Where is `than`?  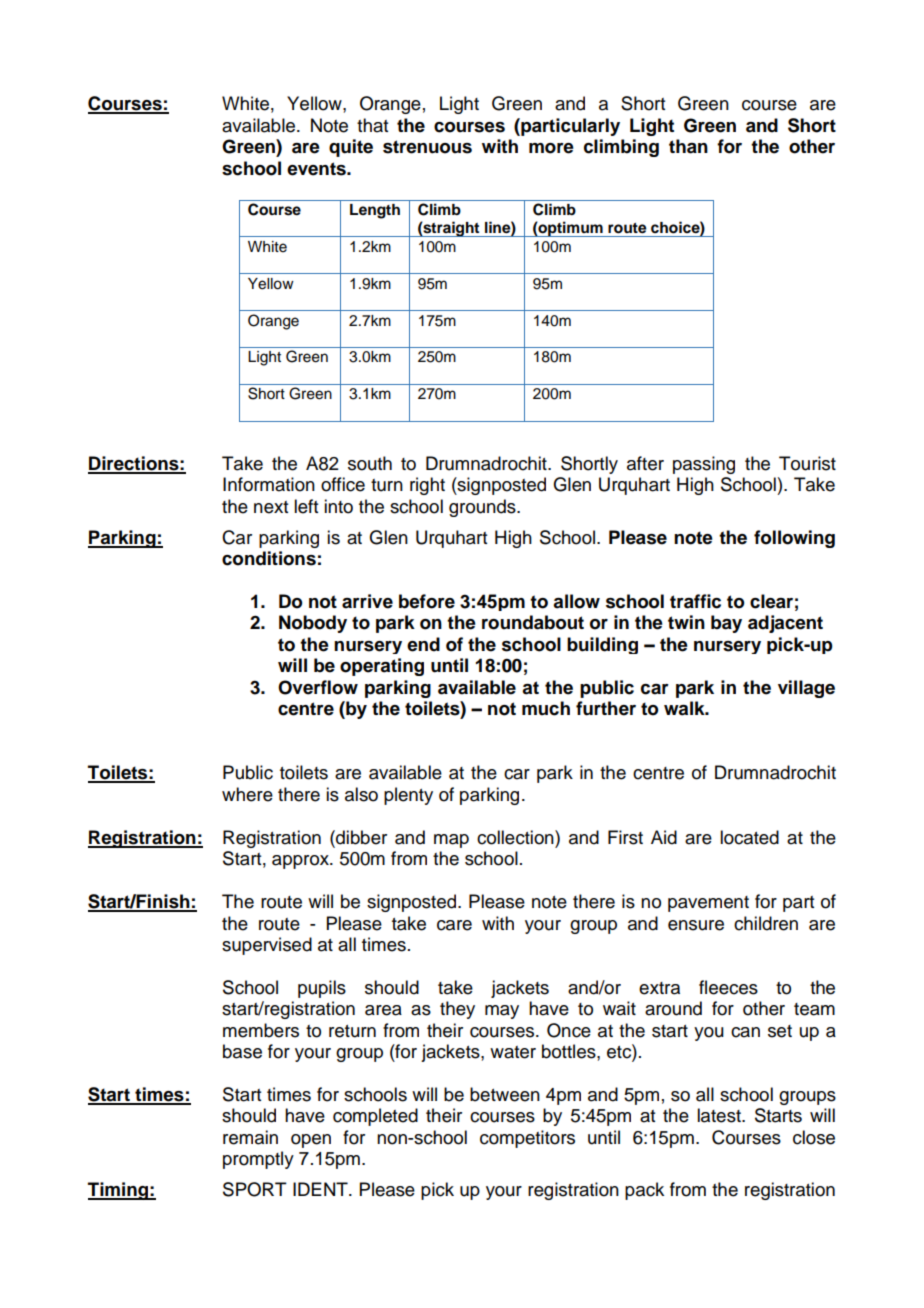
than is located at coordinates (688, 146).
